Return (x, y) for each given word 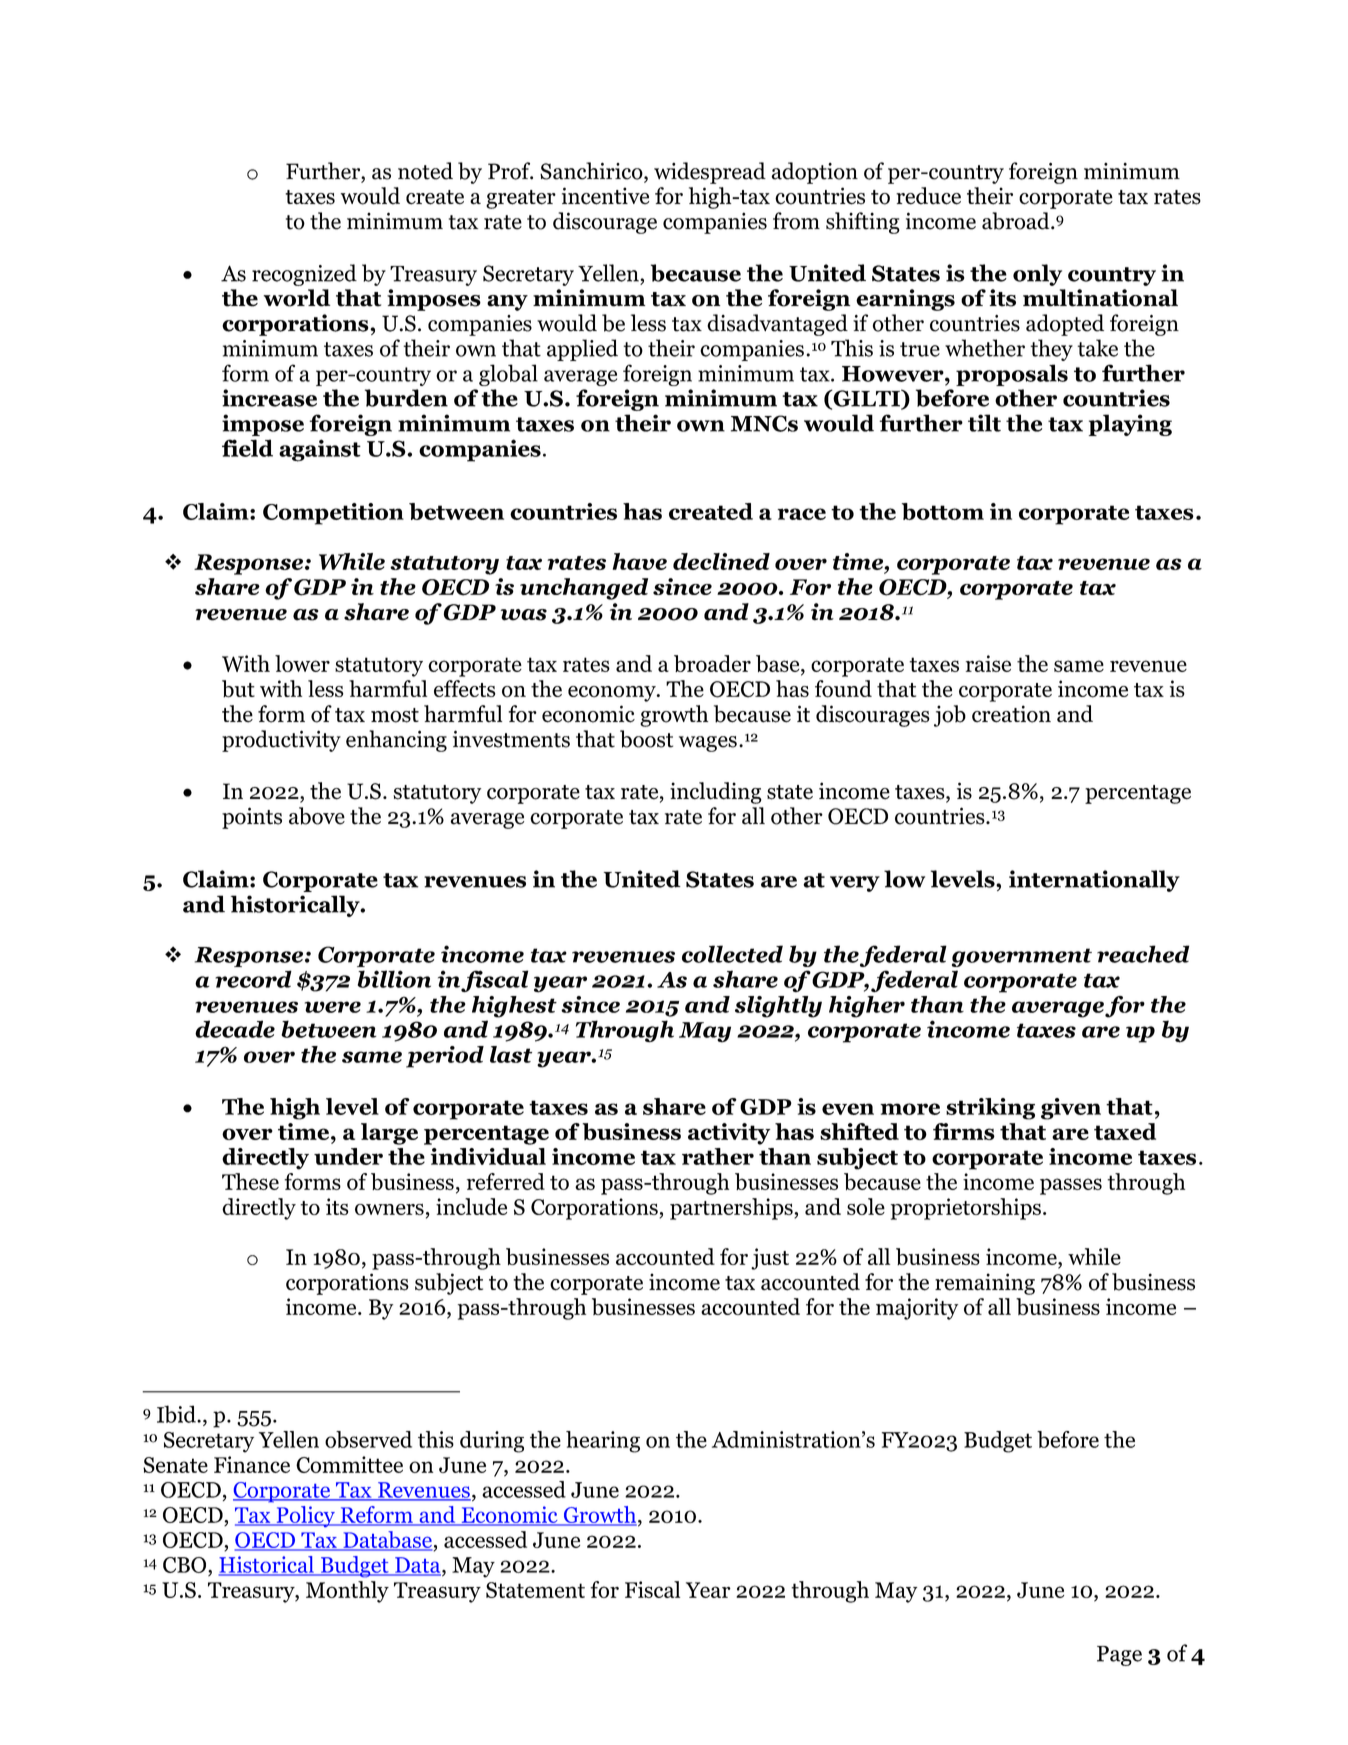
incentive (606, 196)
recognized (304, 275)
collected (732, 954)
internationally (1094, 881)
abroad (1017, 221)
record (253, 979)
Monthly (347, 1592)
